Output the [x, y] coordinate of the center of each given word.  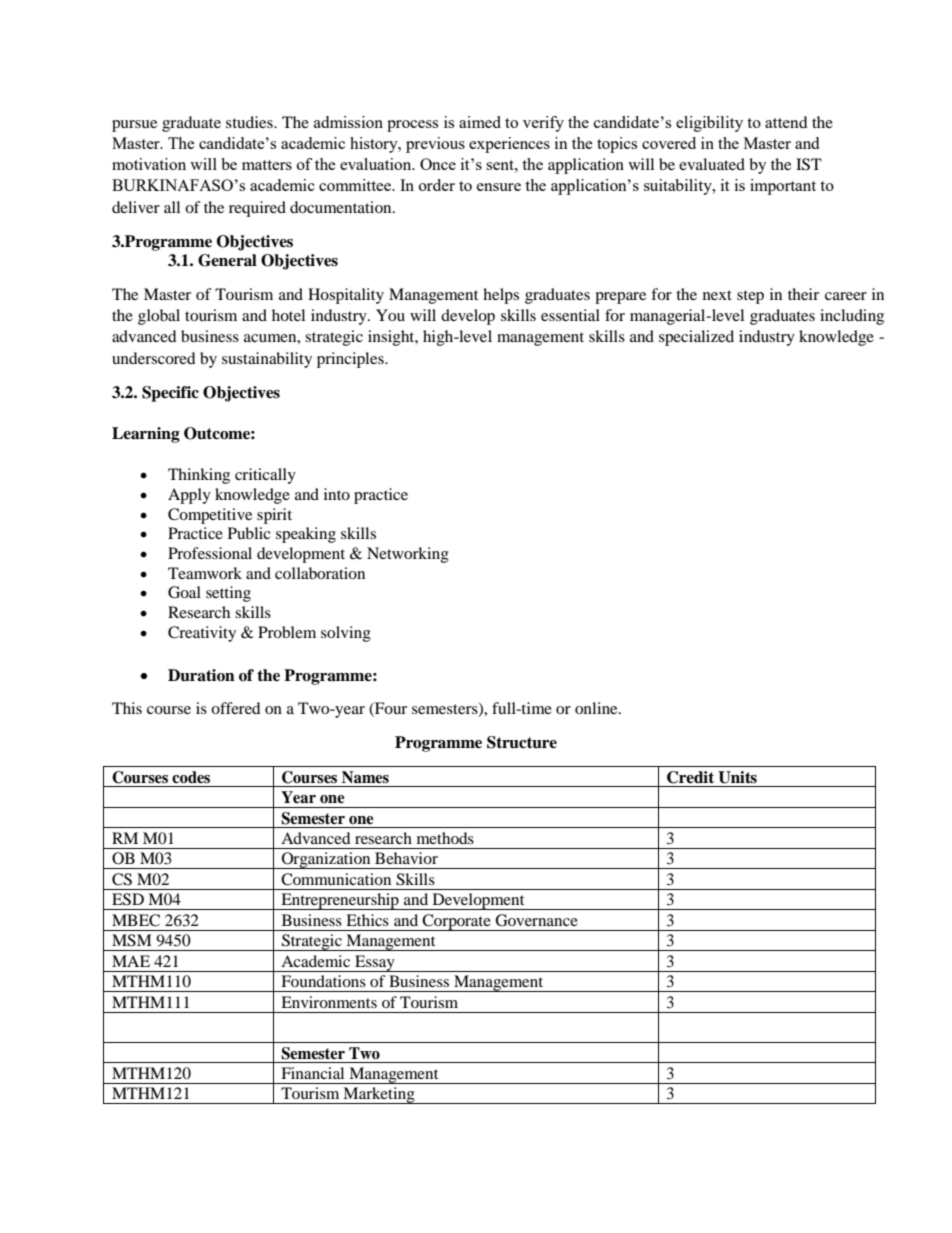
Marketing [379, 1095]
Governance [536, 920]
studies [250, 122]
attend [786, 122]
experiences [509, 145]
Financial [312, 1073]
